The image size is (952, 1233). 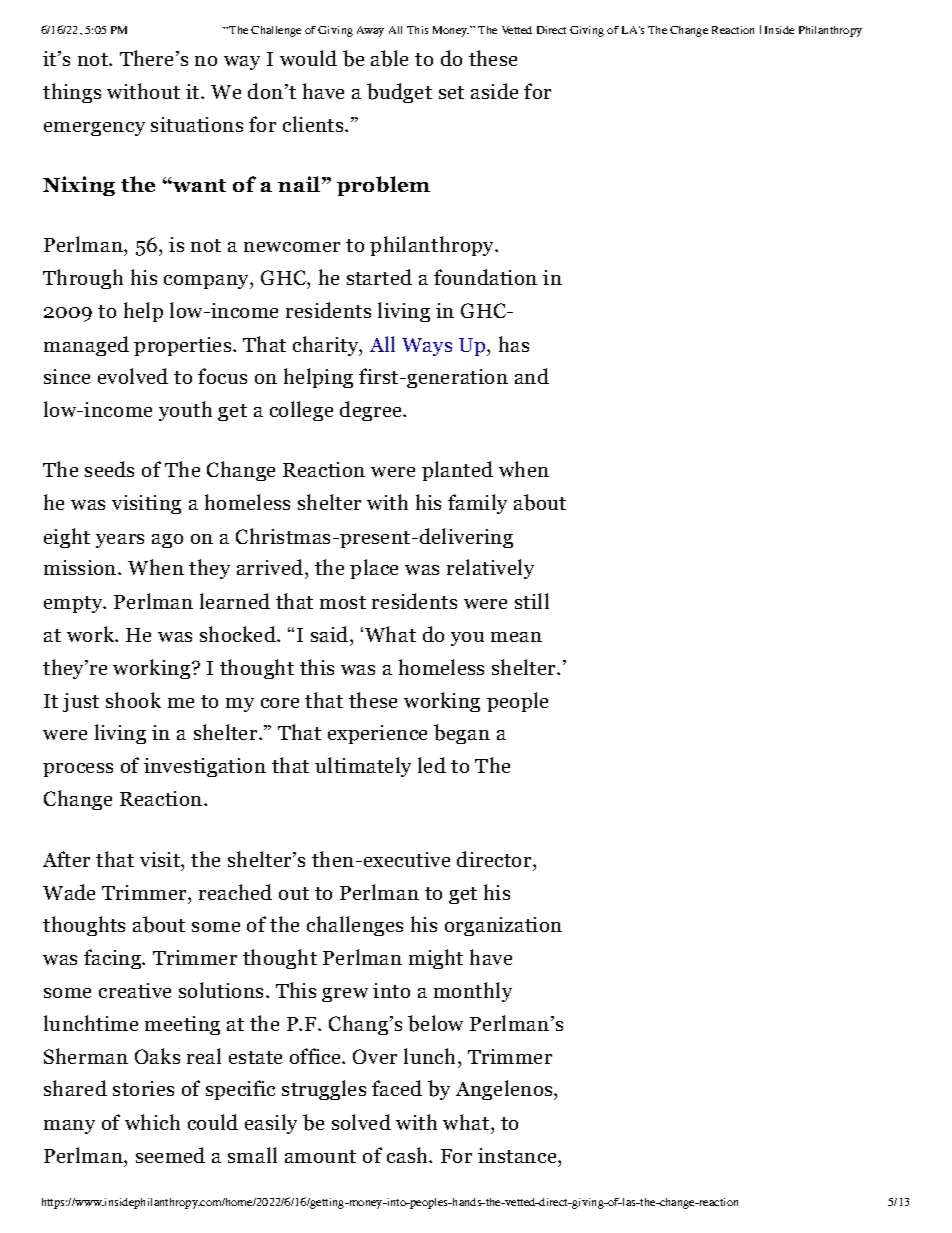 I want to click on arrived, so click(x=271, y=569).
